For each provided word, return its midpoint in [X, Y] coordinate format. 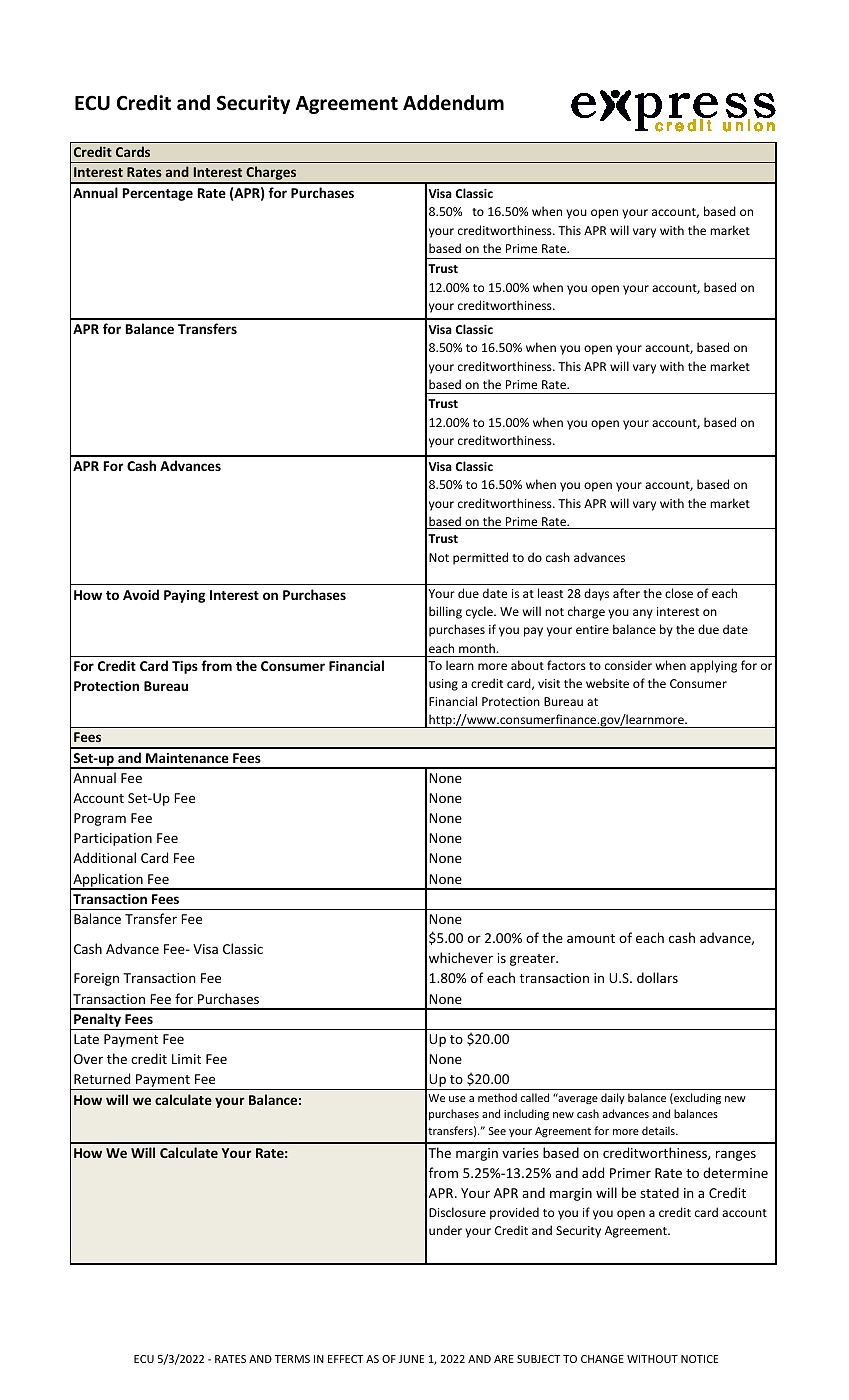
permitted [480, 558]
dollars [657, 977]
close [679, 593]
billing [445, 612]
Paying [184, 596]
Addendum [453, 103]
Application [108, 881]
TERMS [292, 1359]
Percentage [157, 194]
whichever [461, 957]
